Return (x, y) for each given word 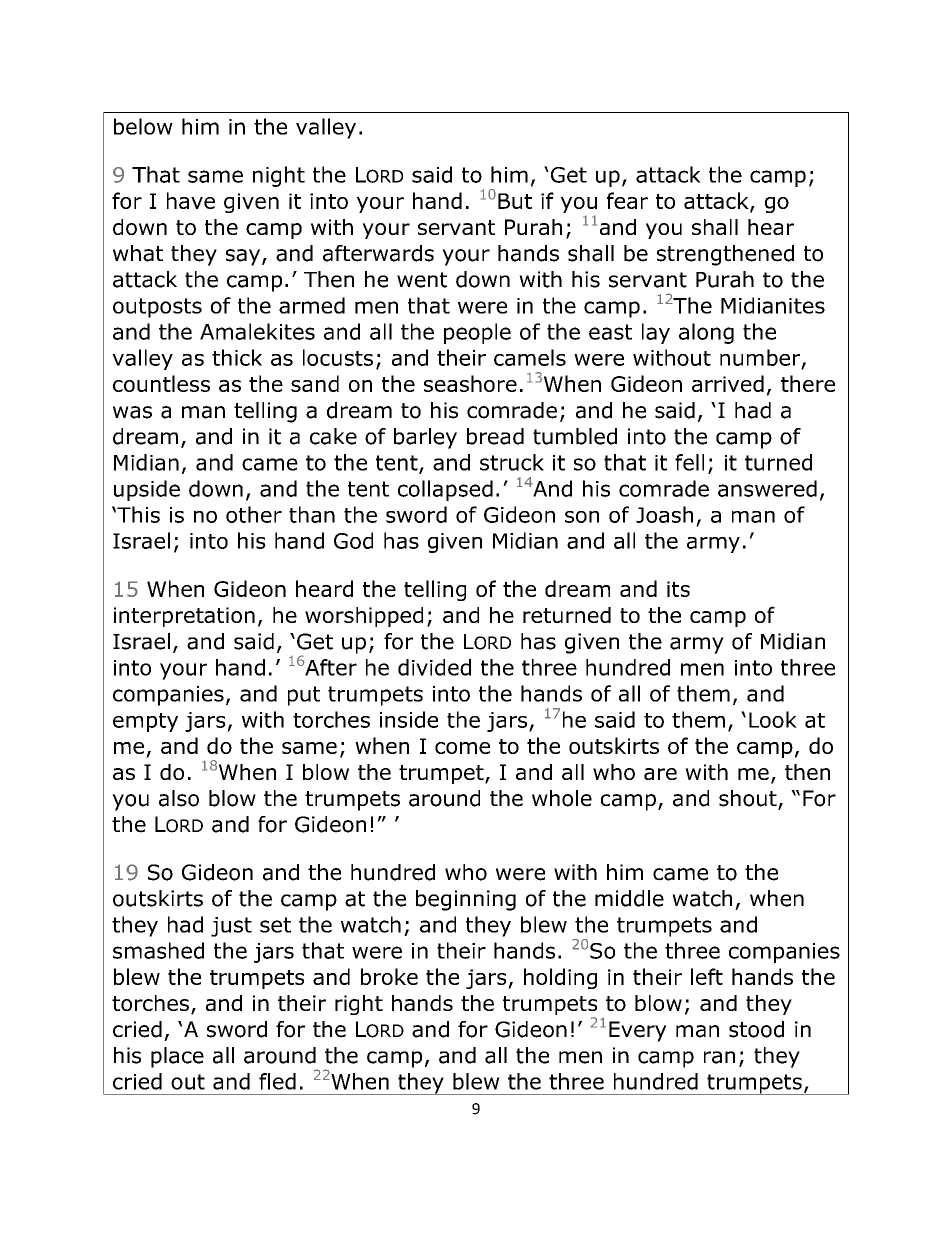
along (706, 333)
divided (434, 667)
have (191, 200)
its (678, 589)
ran (719, 1057)
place (177, 1057)
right (359, 1005)
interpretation (184, 617)
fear (627, 200)
